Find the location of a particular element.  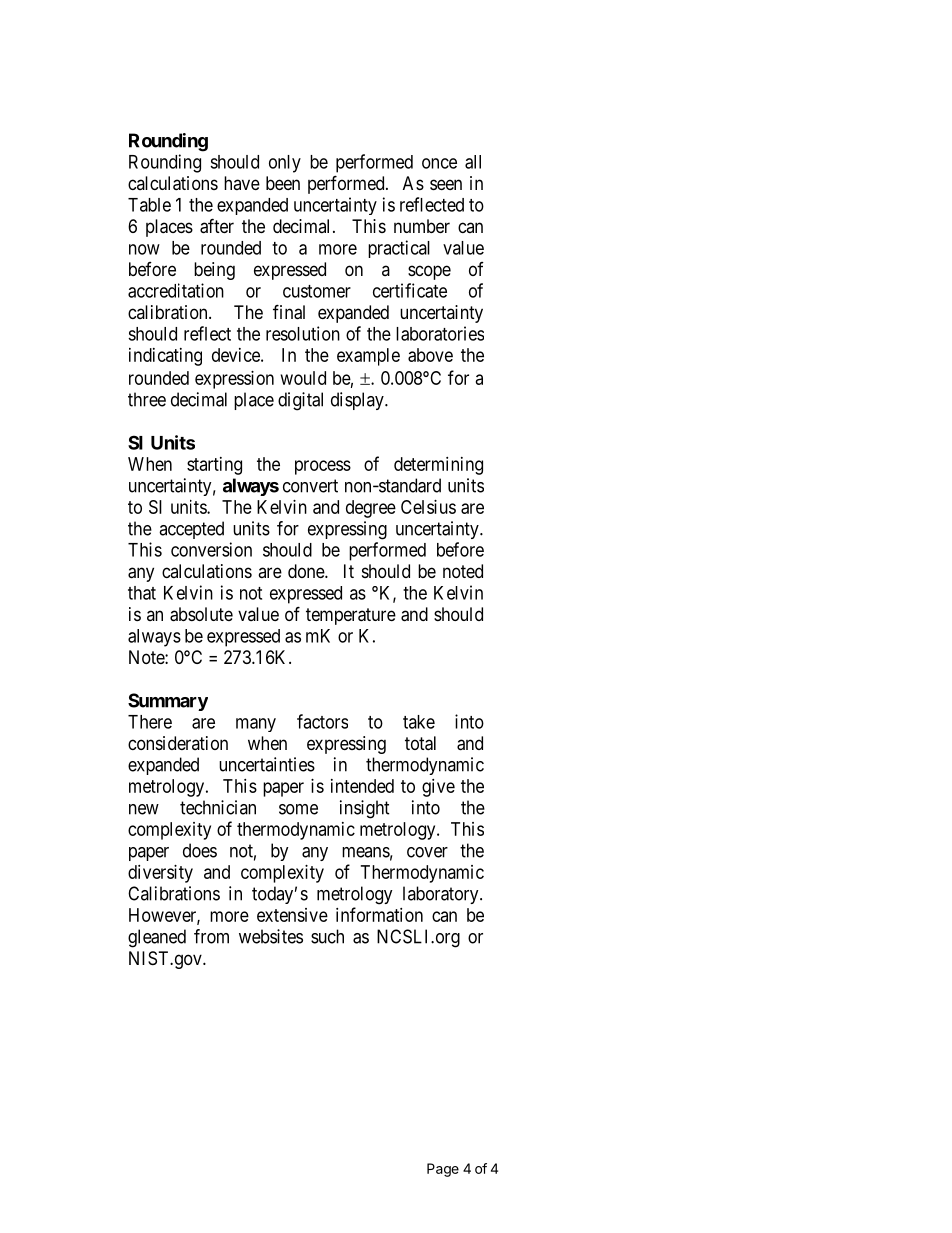

Table is located at coordinates (149, 205).
